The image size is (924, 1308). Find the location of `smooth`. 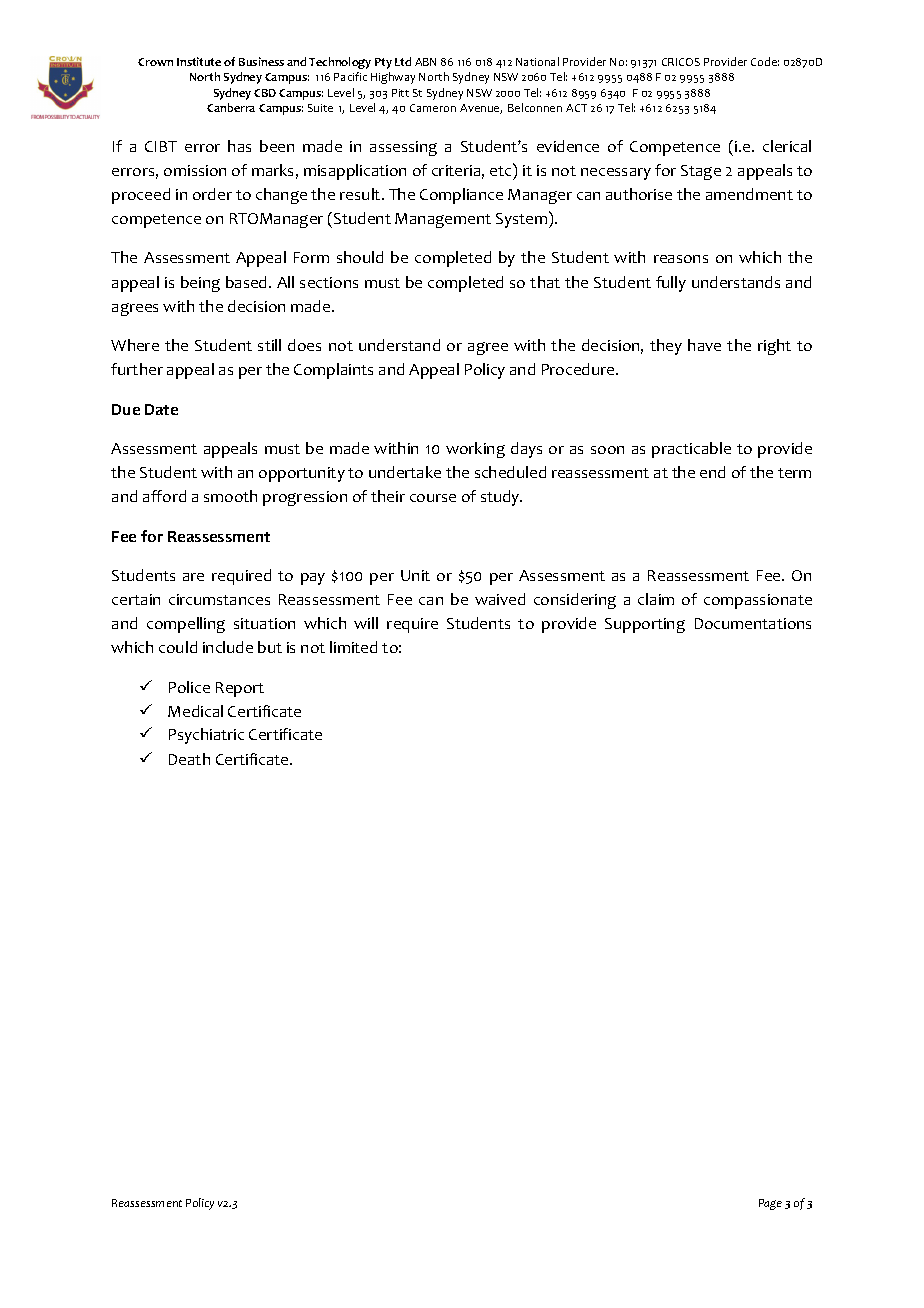

smooth is located at coordinates (230, 496).
